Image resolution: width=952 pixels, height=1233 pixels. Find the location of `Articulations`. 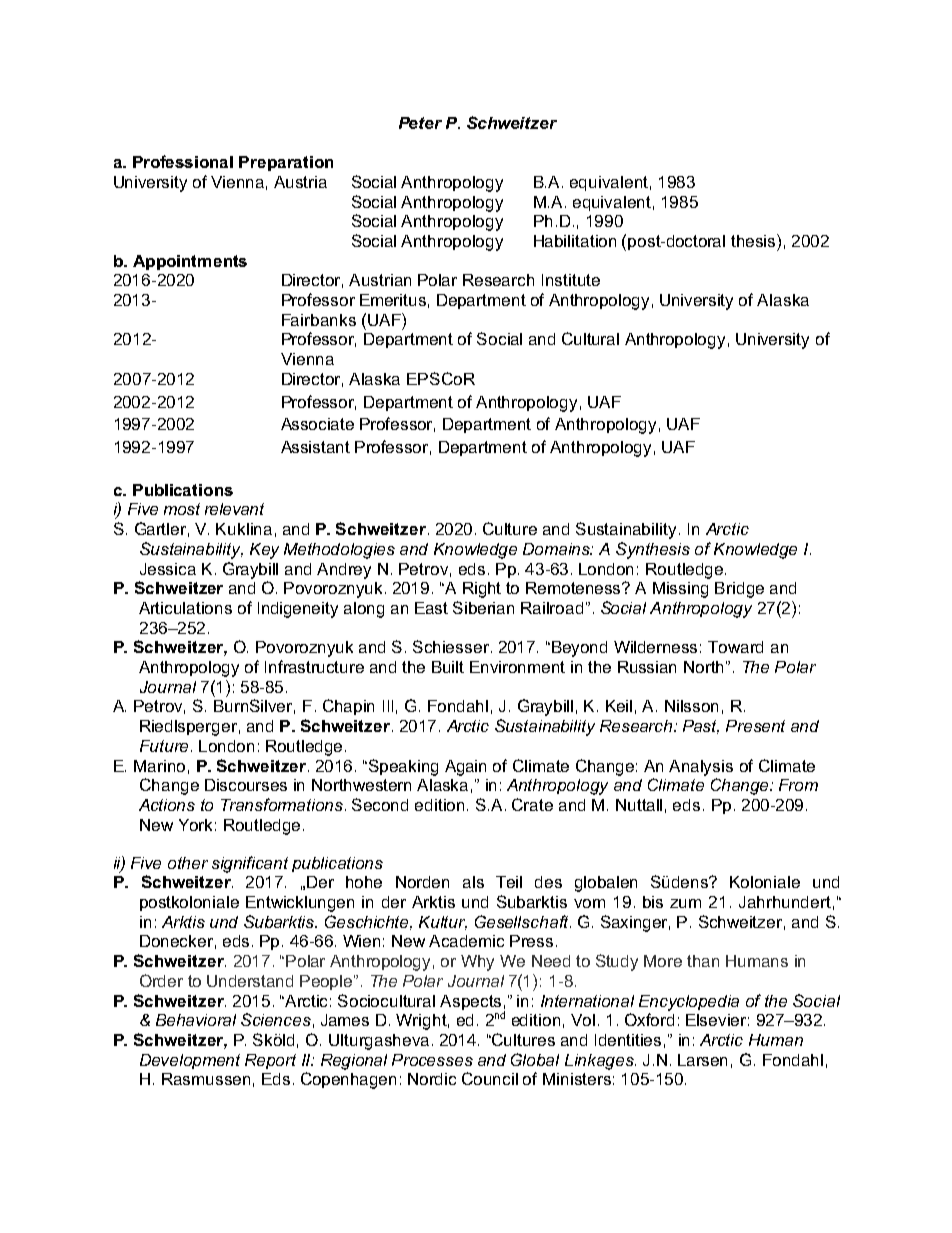

Articulations is located at coordinates (185, 608).
